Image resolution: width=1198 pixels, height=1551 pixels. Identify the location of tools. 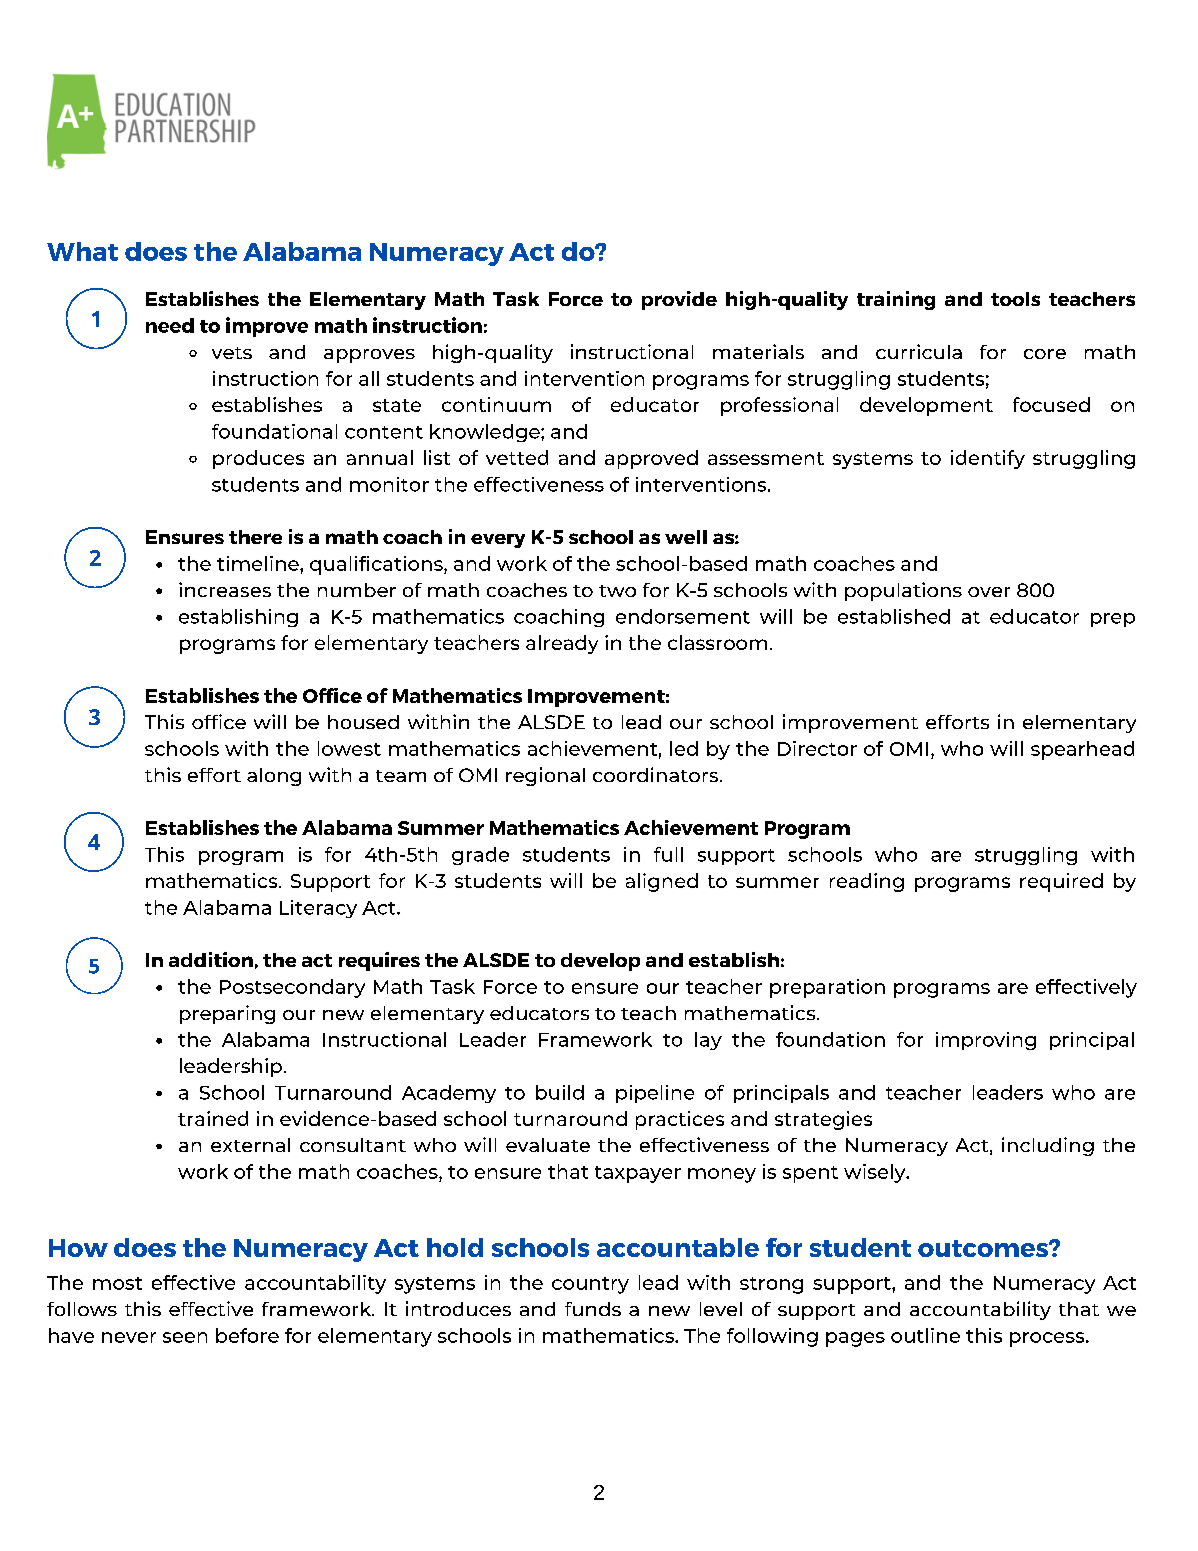
(1015, 299).
